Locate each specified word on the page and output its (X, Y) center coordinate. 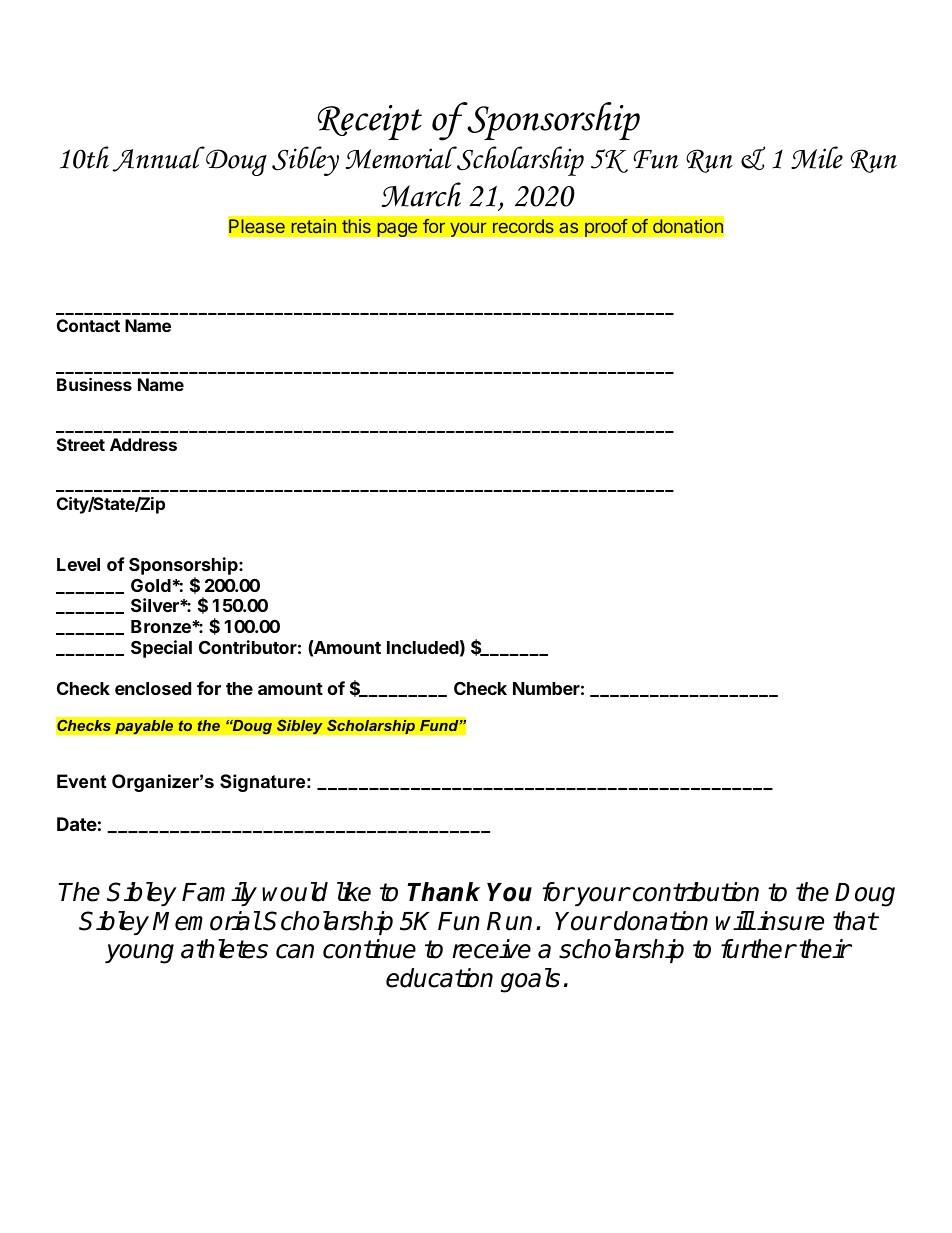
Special (161, 649)
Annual (158, 159)
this (356, 226)
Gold (151, 585)
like (354, 892)
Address (143, 444)
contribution (694, 892)
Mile (817, 157)
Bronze (162, 626)
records (523, 226)
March (421, 194)
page (397, 229)
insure (790, 921)
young (139, 954)
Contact (88, 325)
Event (81, 781)
